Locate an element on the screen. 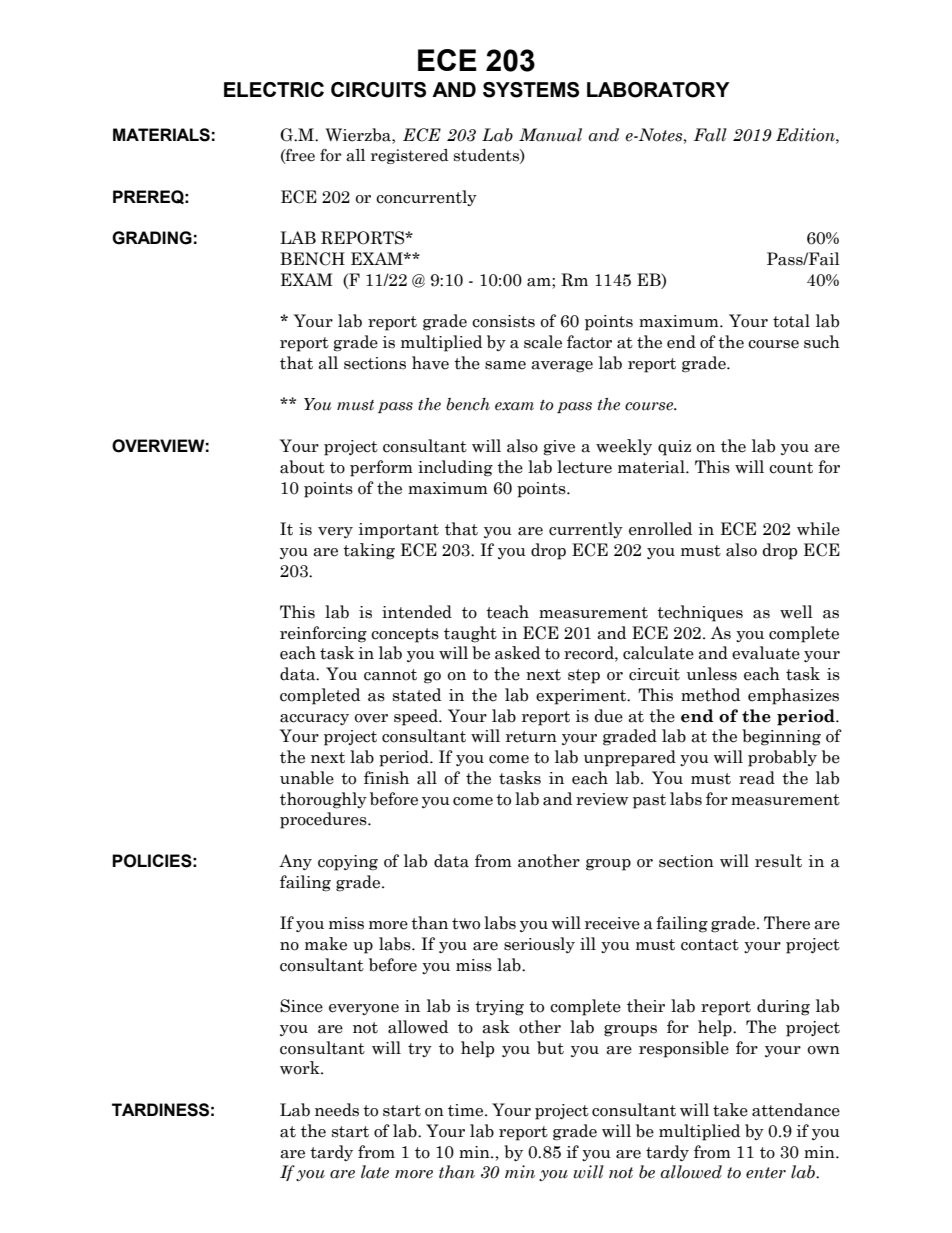  including is located at coordinates (455, 468).
